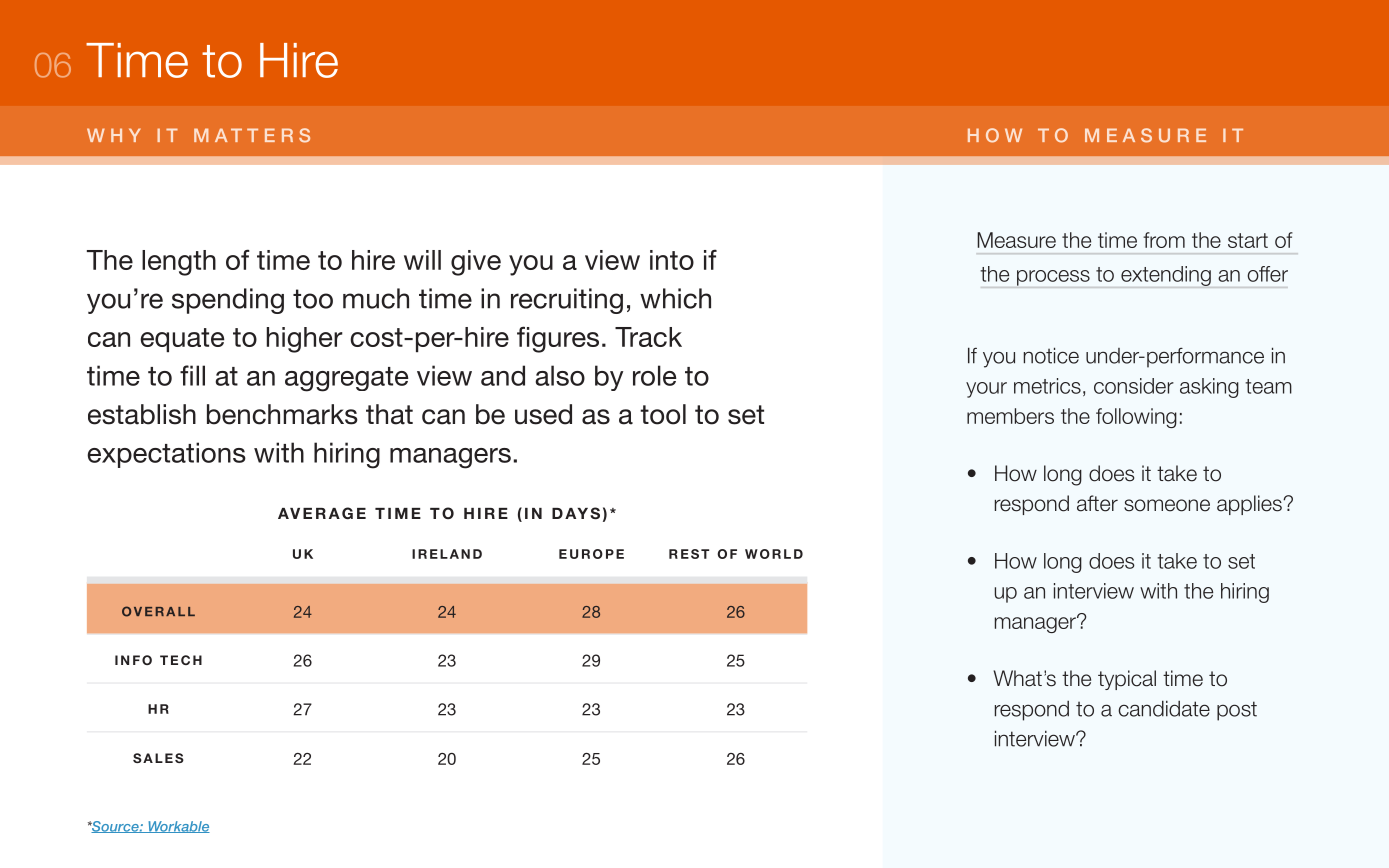 This screenshot has width=1389, height=868. Describe the element at coordinates (1167, 505) in the screenshot. I see `someone` at that location.
